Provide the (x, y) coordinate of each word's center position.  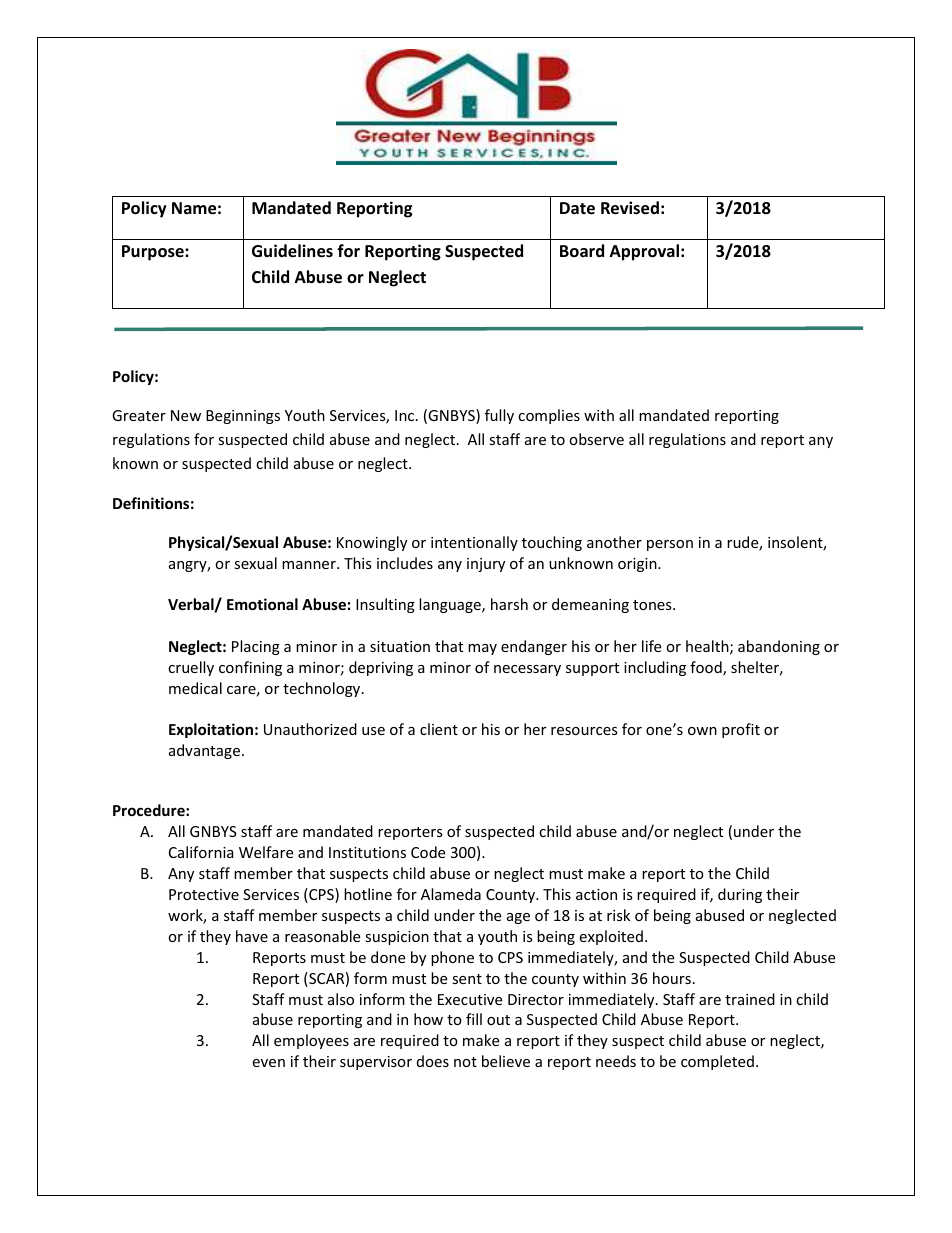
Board (582, 251)
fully (499, 416)
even (268, 1063)
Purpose (154, 253)
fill (474, 1019)
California (201, 852)
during (740, 895)
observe (596, 439)
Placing (256, 647)
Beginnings (243, 417)
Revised (630, 208)
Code (428, 852)
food (707, 668)
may (482, 649)
